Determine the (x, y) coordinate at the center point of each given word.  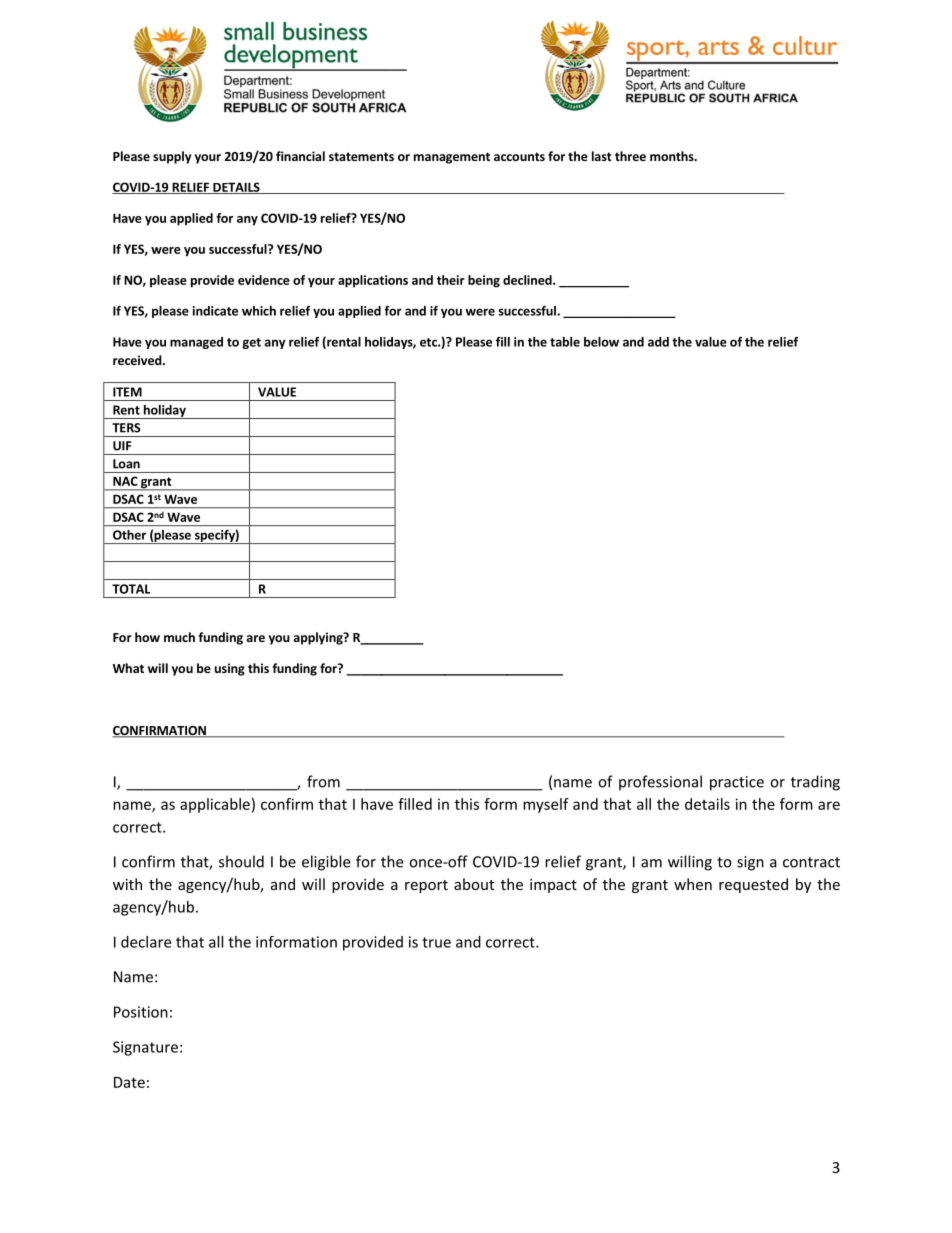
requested (753, 885)
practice (737, 783)
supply (172, 157)
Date (129, 1082)
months (673, 156)
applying (319, 638)
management (452, 158)
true (436, 942)
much (179, 637)
